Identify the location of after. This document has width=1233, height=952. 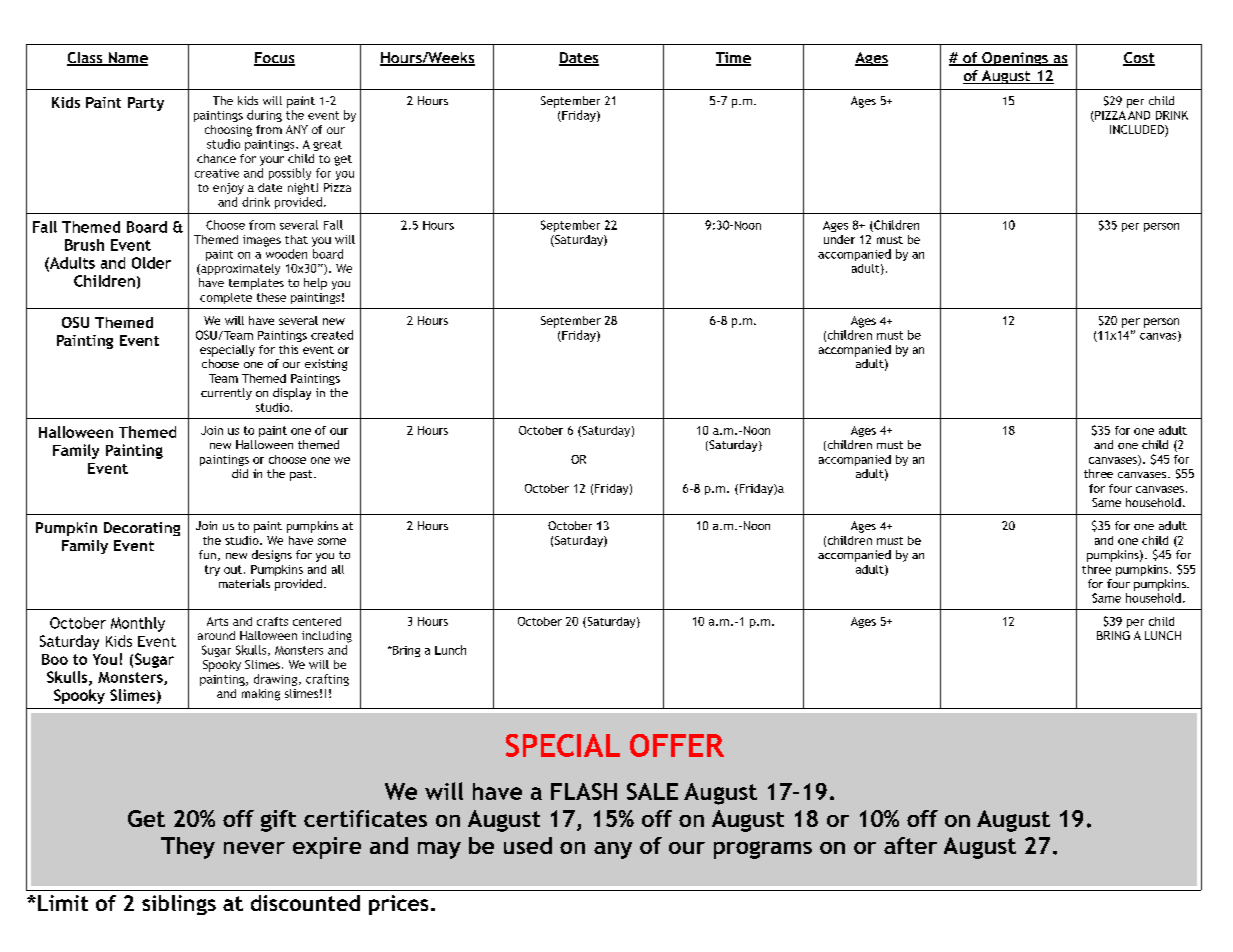
(910, 845).
